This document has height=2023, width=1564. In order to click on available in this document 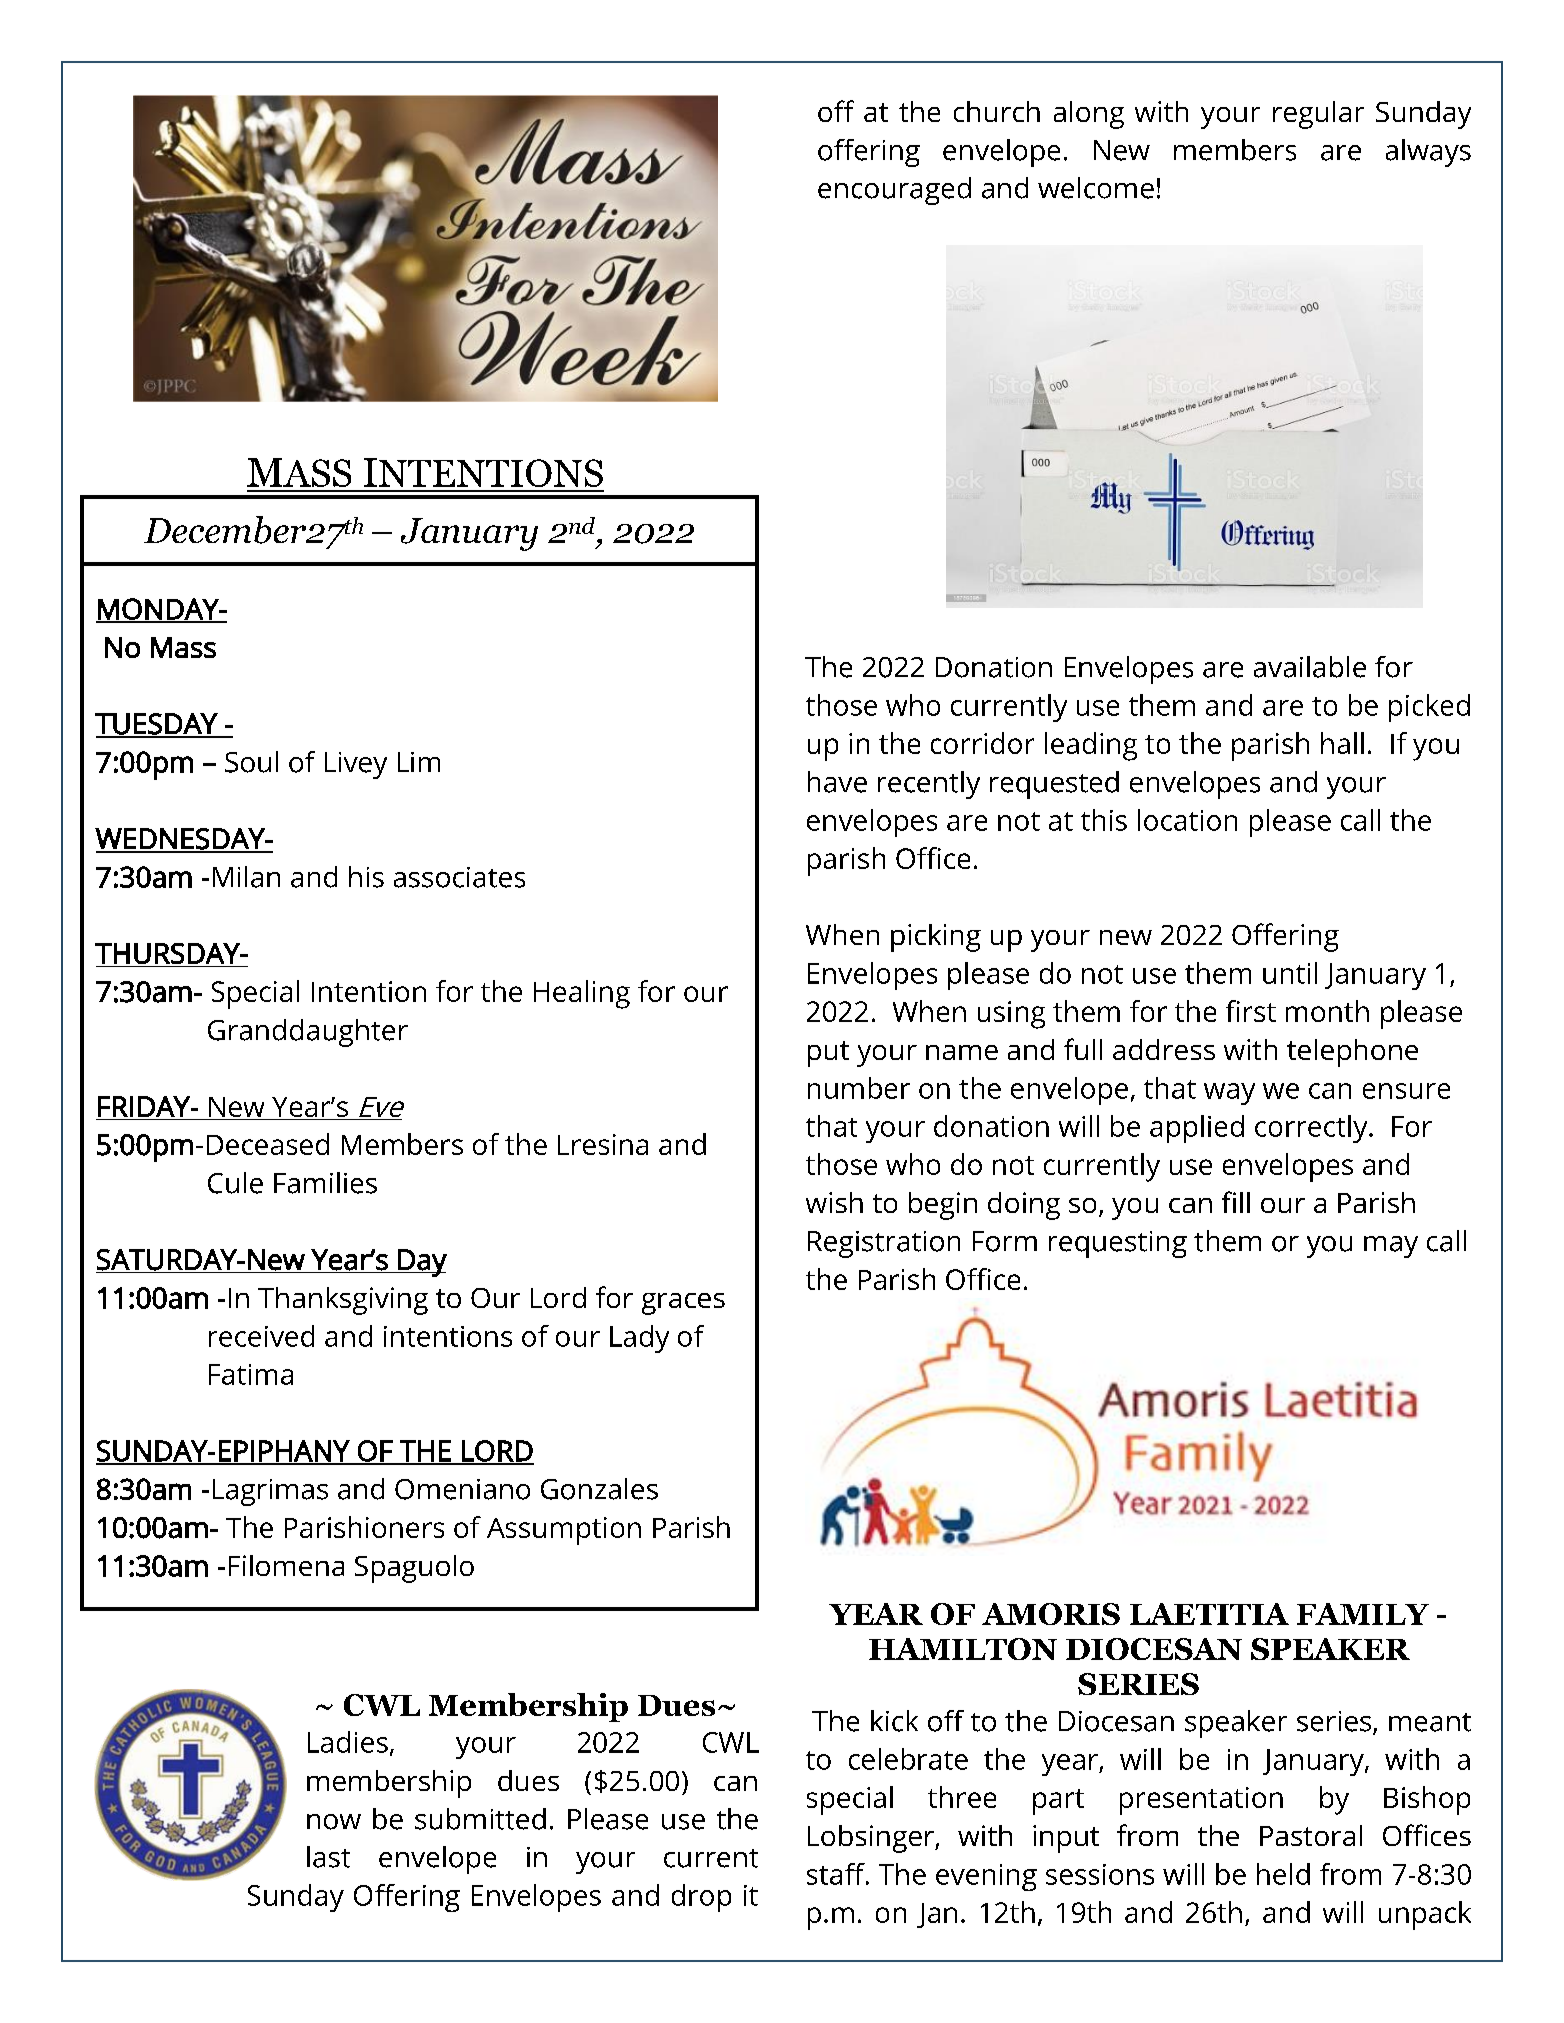, I will do `click(1310, 667)`.
